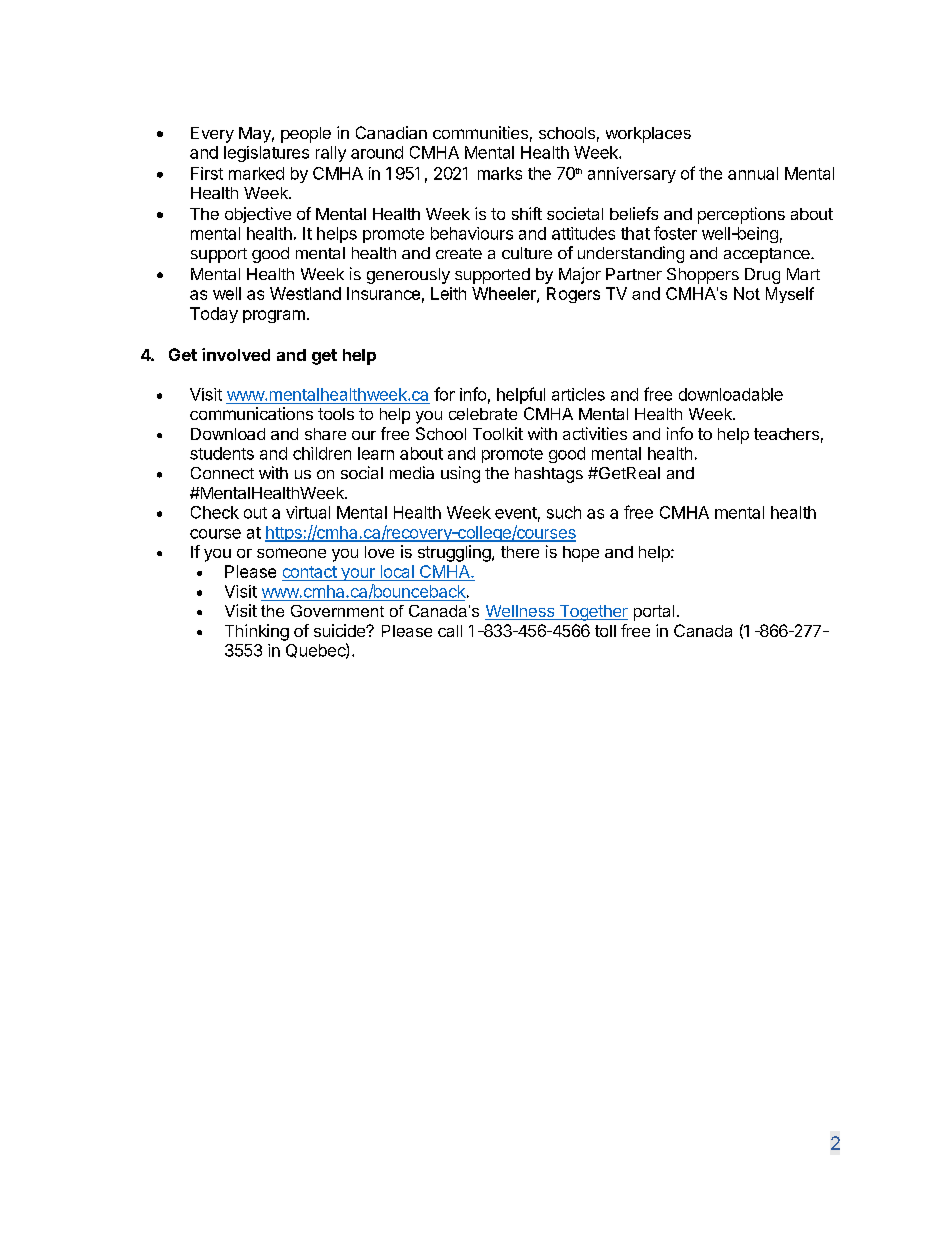 This screenshot has width=952, height=1233. I want to click on annual, so click(753, 173).
